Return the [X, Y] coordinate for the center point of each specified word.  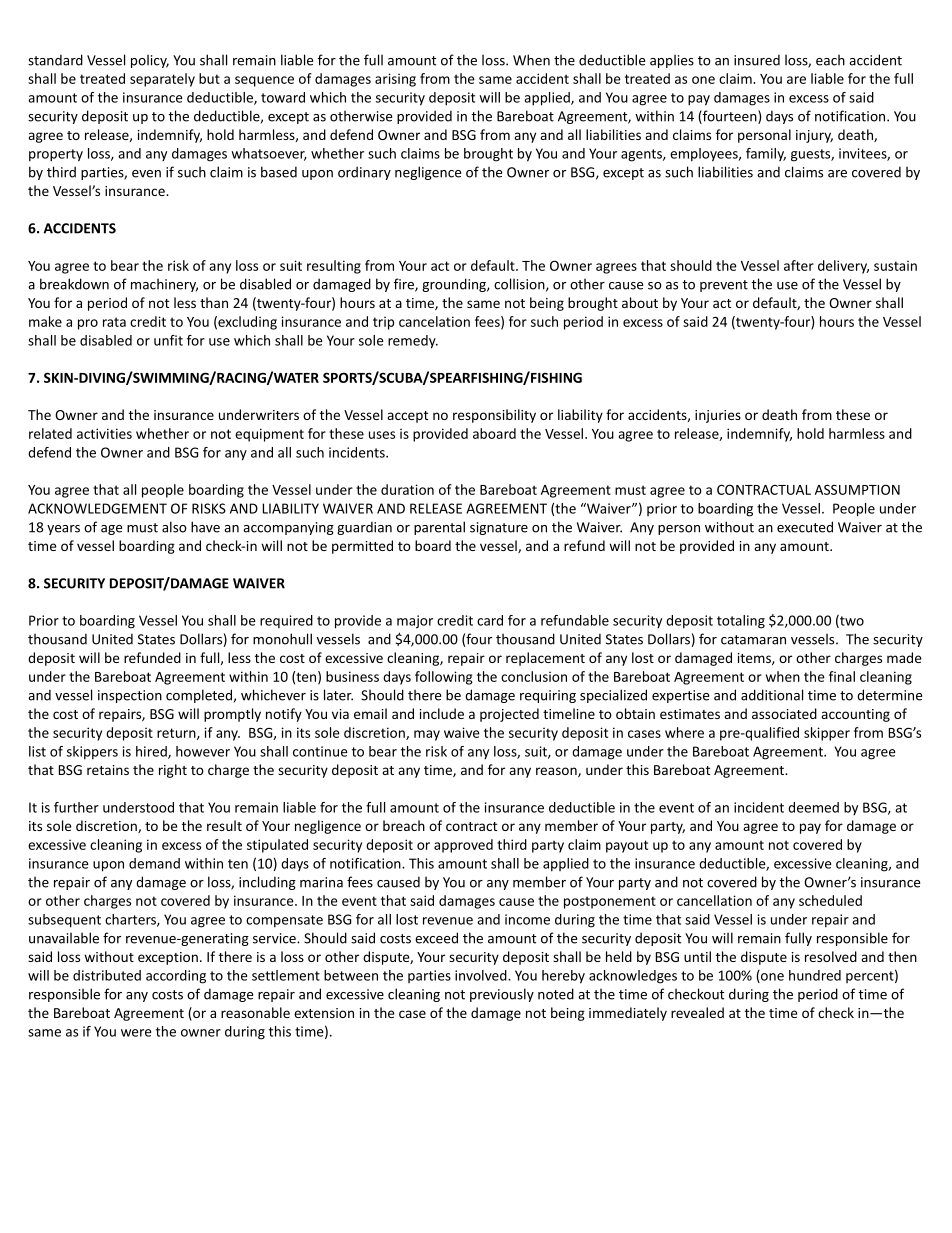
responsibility [494, 416]
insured [757, 60]
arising [395, 80]
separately [162, 80]
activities [104, 433]
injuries [718, 416]
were [136, 1033]
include [442, 713]
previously [502, 995]
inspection [130, 696]
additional [772, 695]
